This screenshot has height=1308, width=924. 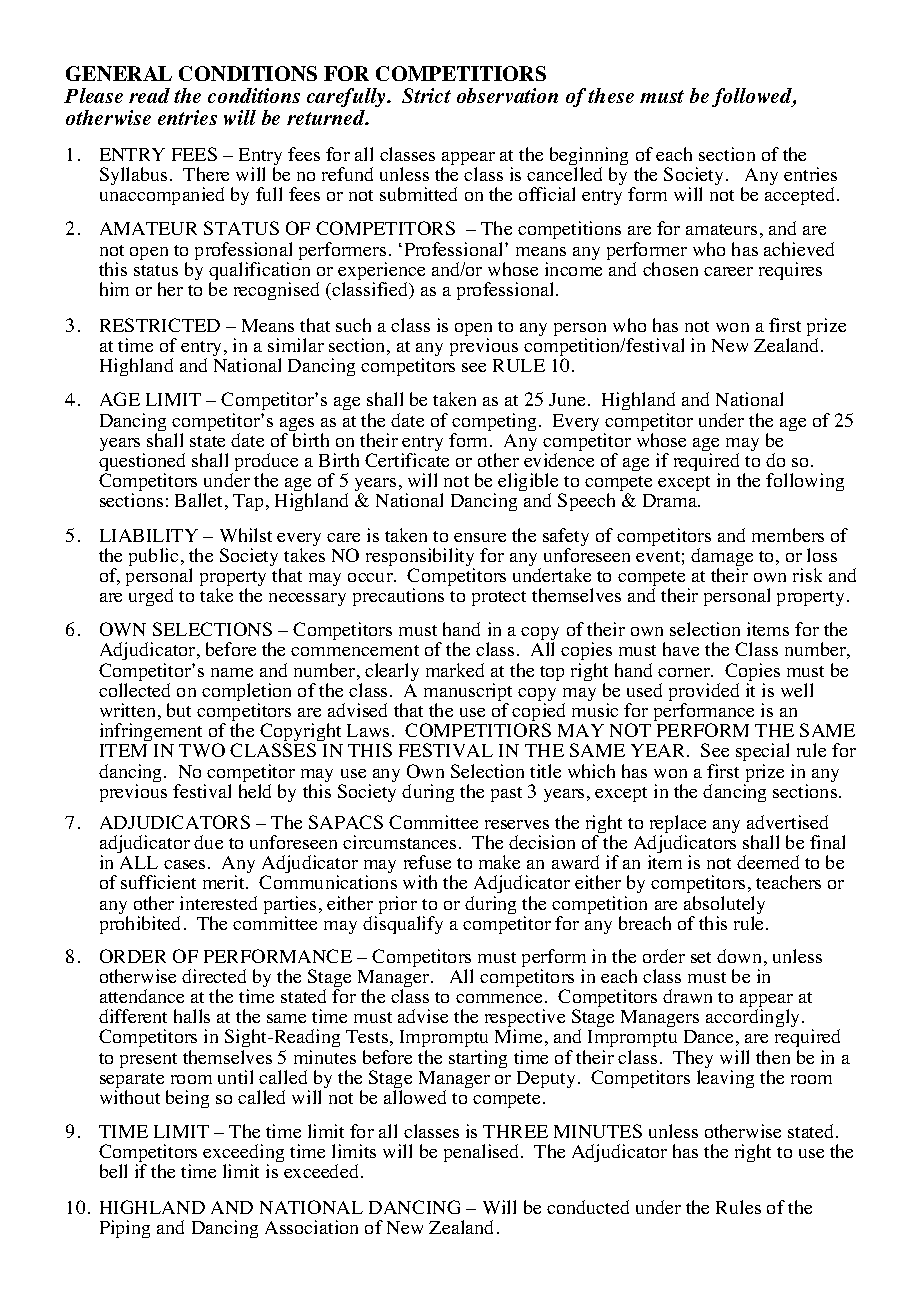 I want to click on observation, so click(x=507, y=95).
